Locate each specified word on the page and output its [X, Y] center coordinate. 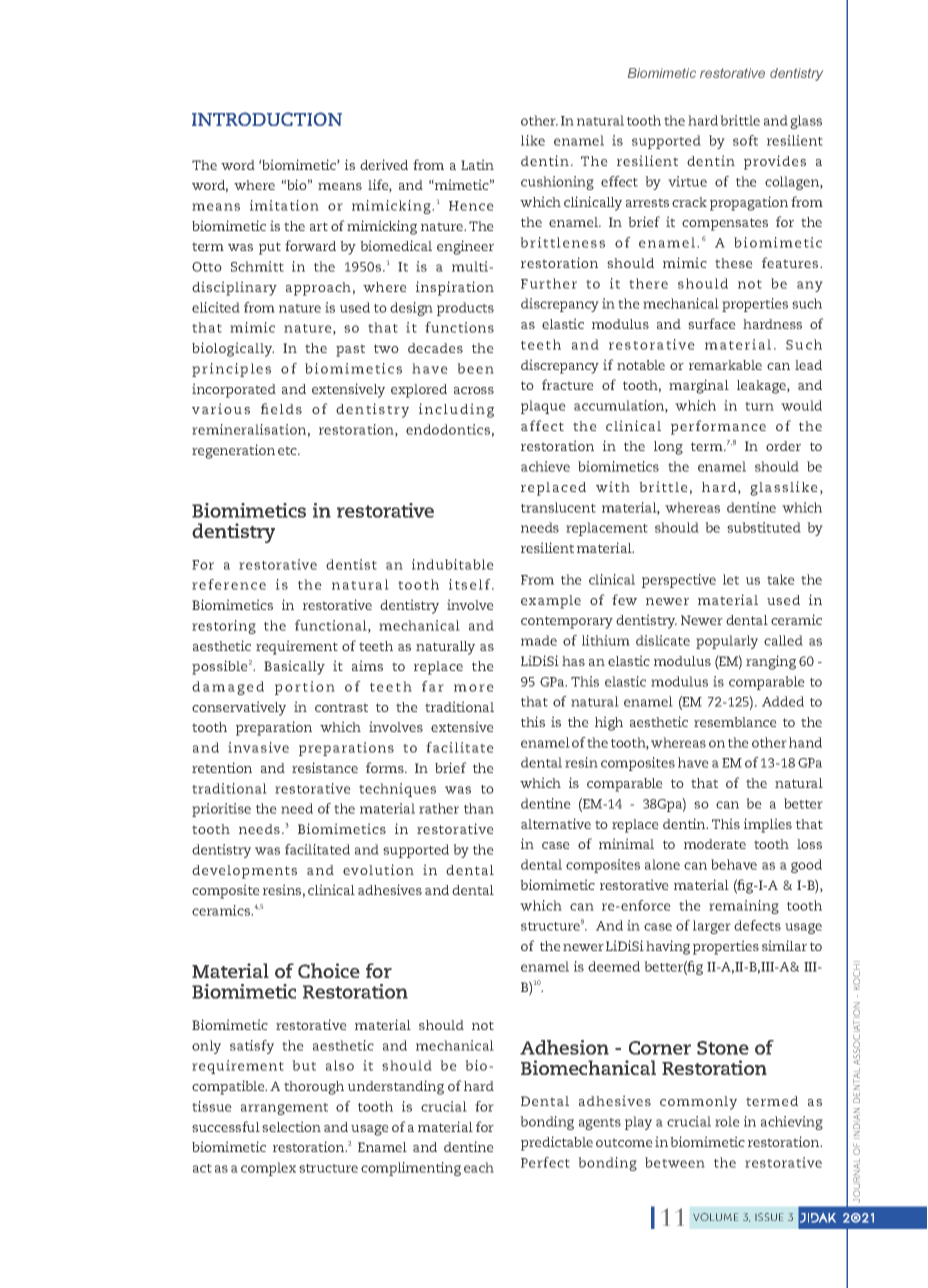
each [479, 1167]
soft [745, 140]
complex [268, 1169]
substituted [764, 527]
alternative [556, 823]
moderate [715, 844]
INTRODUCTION [267, 119]
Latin [477, 164]
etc [288, 450]
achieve [545, 466]
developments [244, 872]
